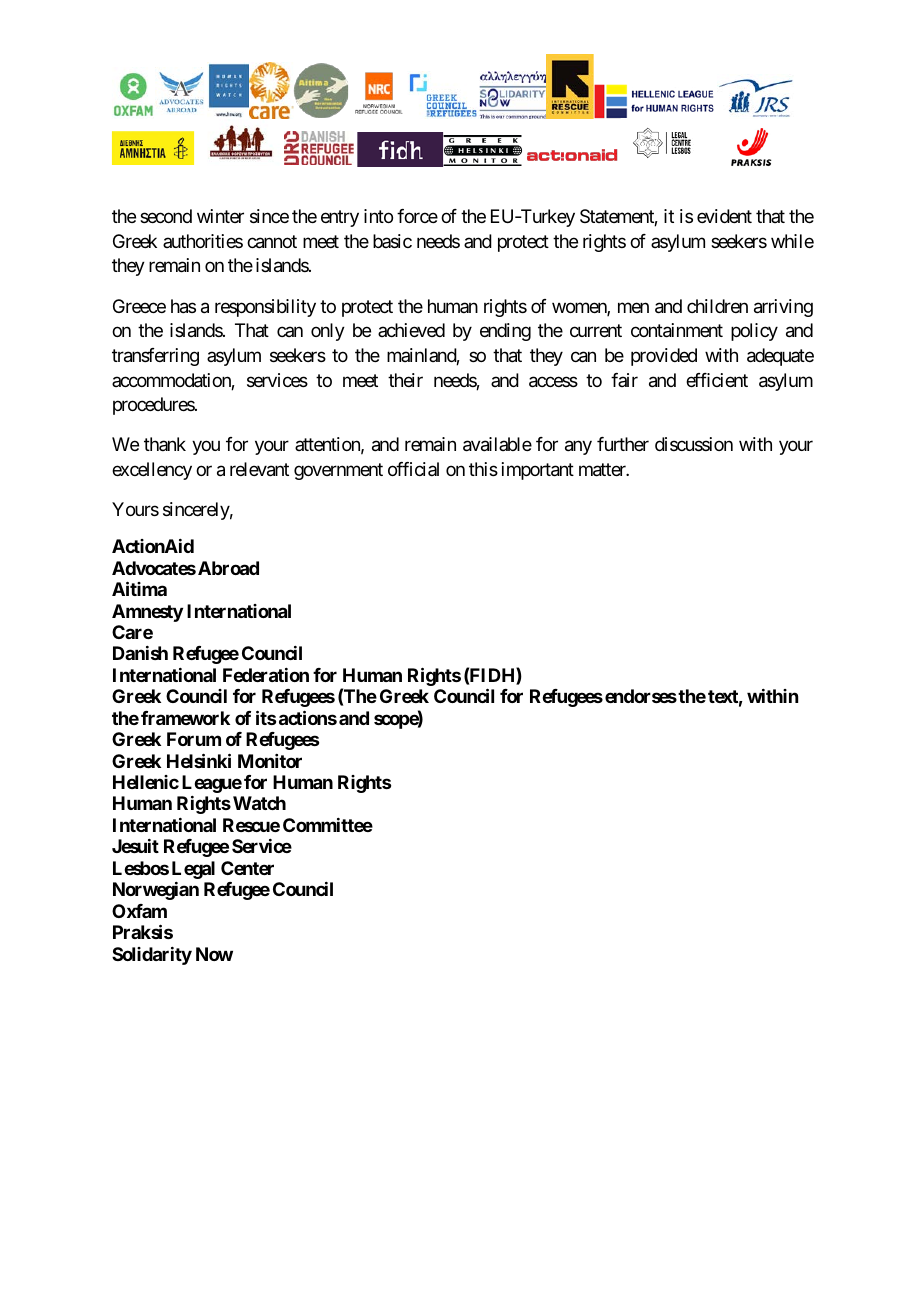 The height and width of the screenshot is (1308, 924). Describe the element at coordinates (266, 675) in the screenshot. I see `Federation` at that location.
